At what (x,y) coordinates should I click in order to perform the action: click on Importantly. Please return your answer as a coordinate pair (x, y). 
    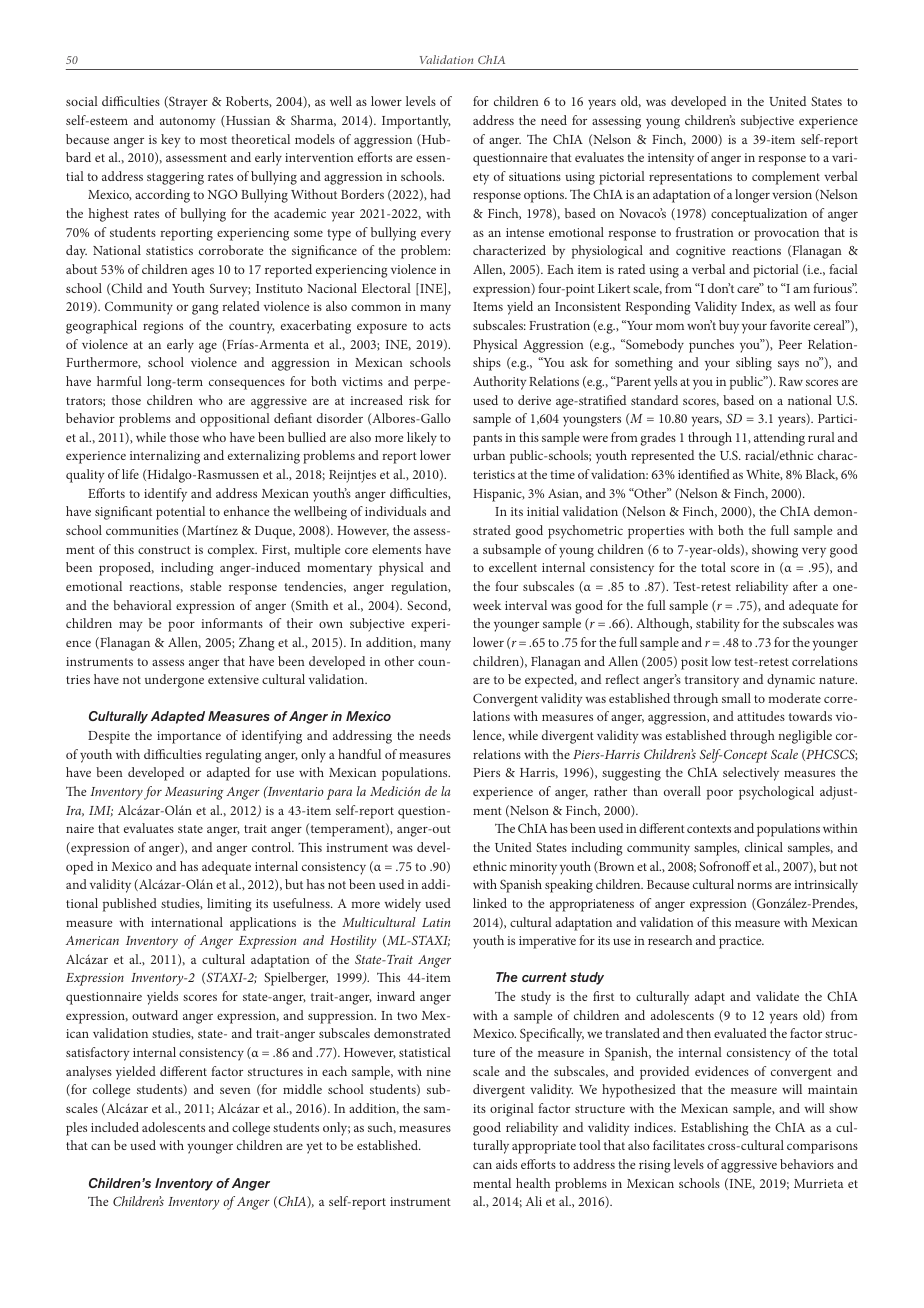
    Looking at the image, I should click on (416, 122).
